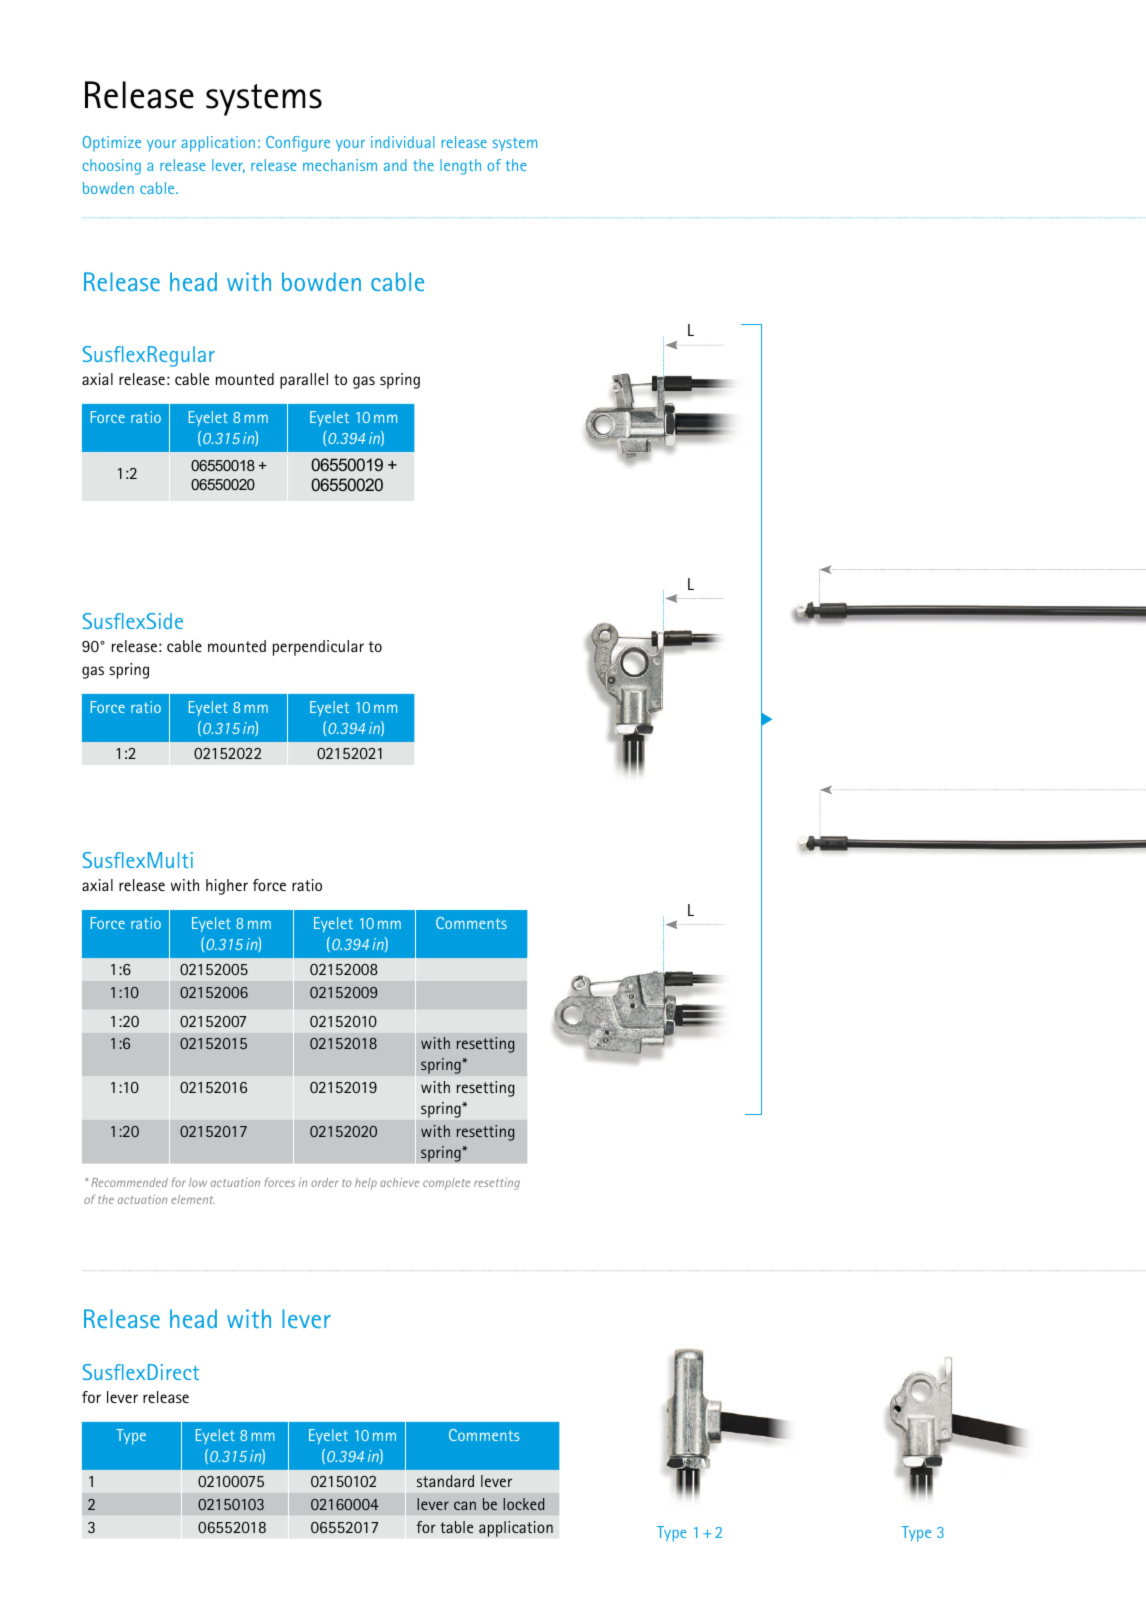 This screenshot has width=1146, height=1621. I want to click on higher, so click(227, 887).
